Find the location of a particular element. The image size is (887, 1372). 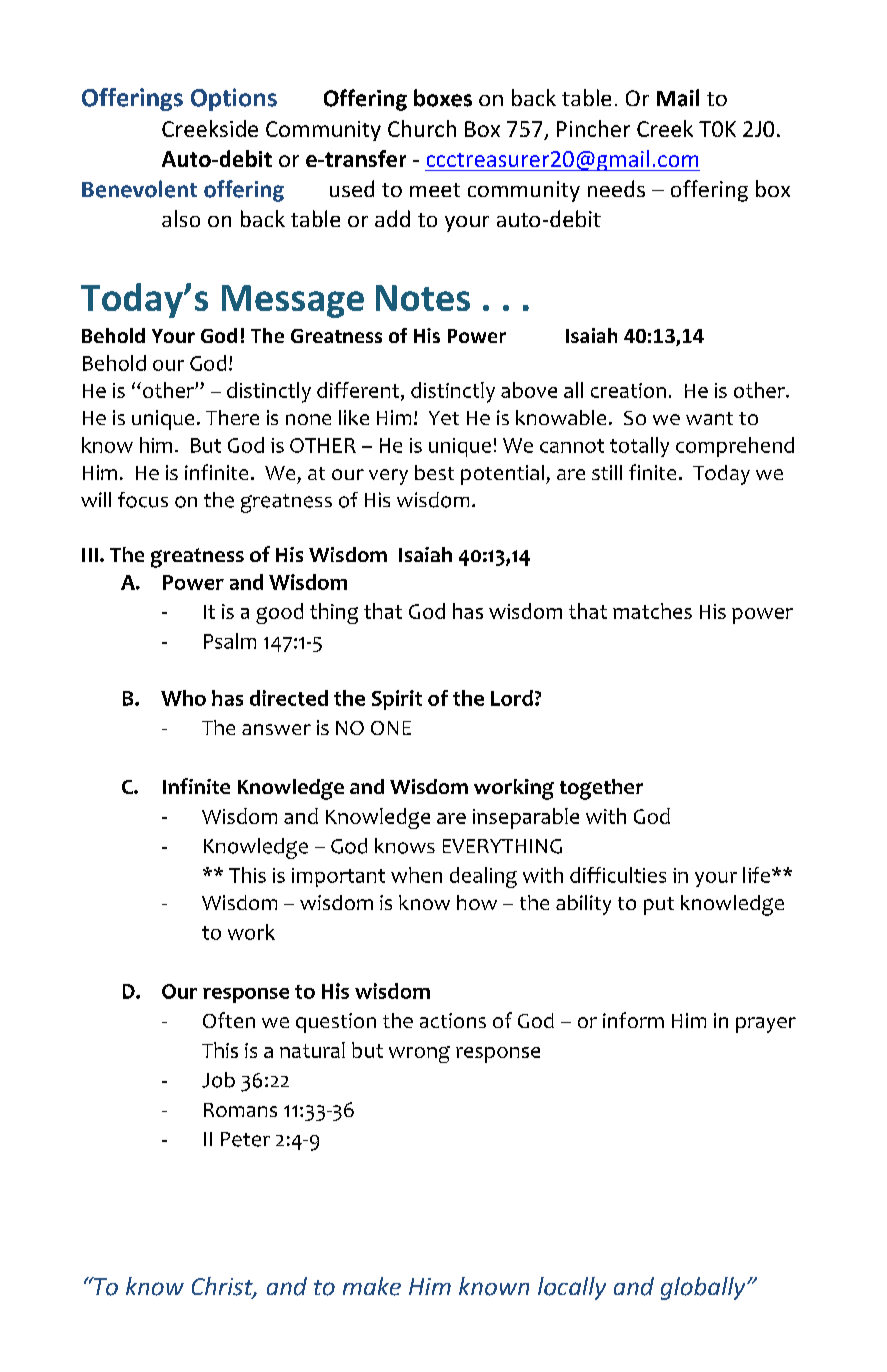

Church is located at coordinates (422, 128).
